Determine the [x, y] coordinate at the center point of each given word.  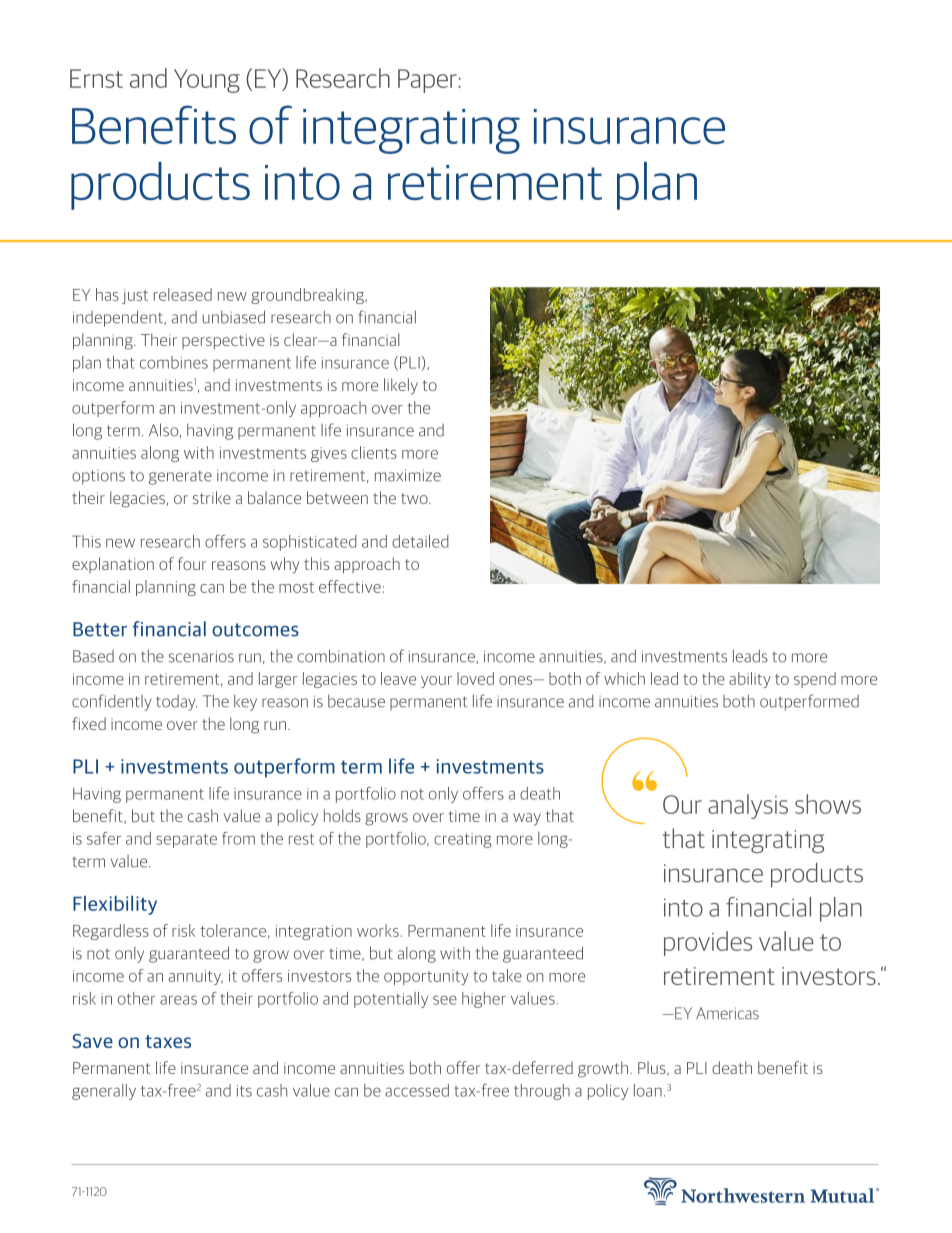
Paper [427, 81]
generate [180, 477]
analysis [748, 806]
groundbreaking [308, 296]
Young [207, 81]
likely [401, 386]
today [176, 703]
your [436, 682]
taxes [168, 1041]
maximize [408, 475]
